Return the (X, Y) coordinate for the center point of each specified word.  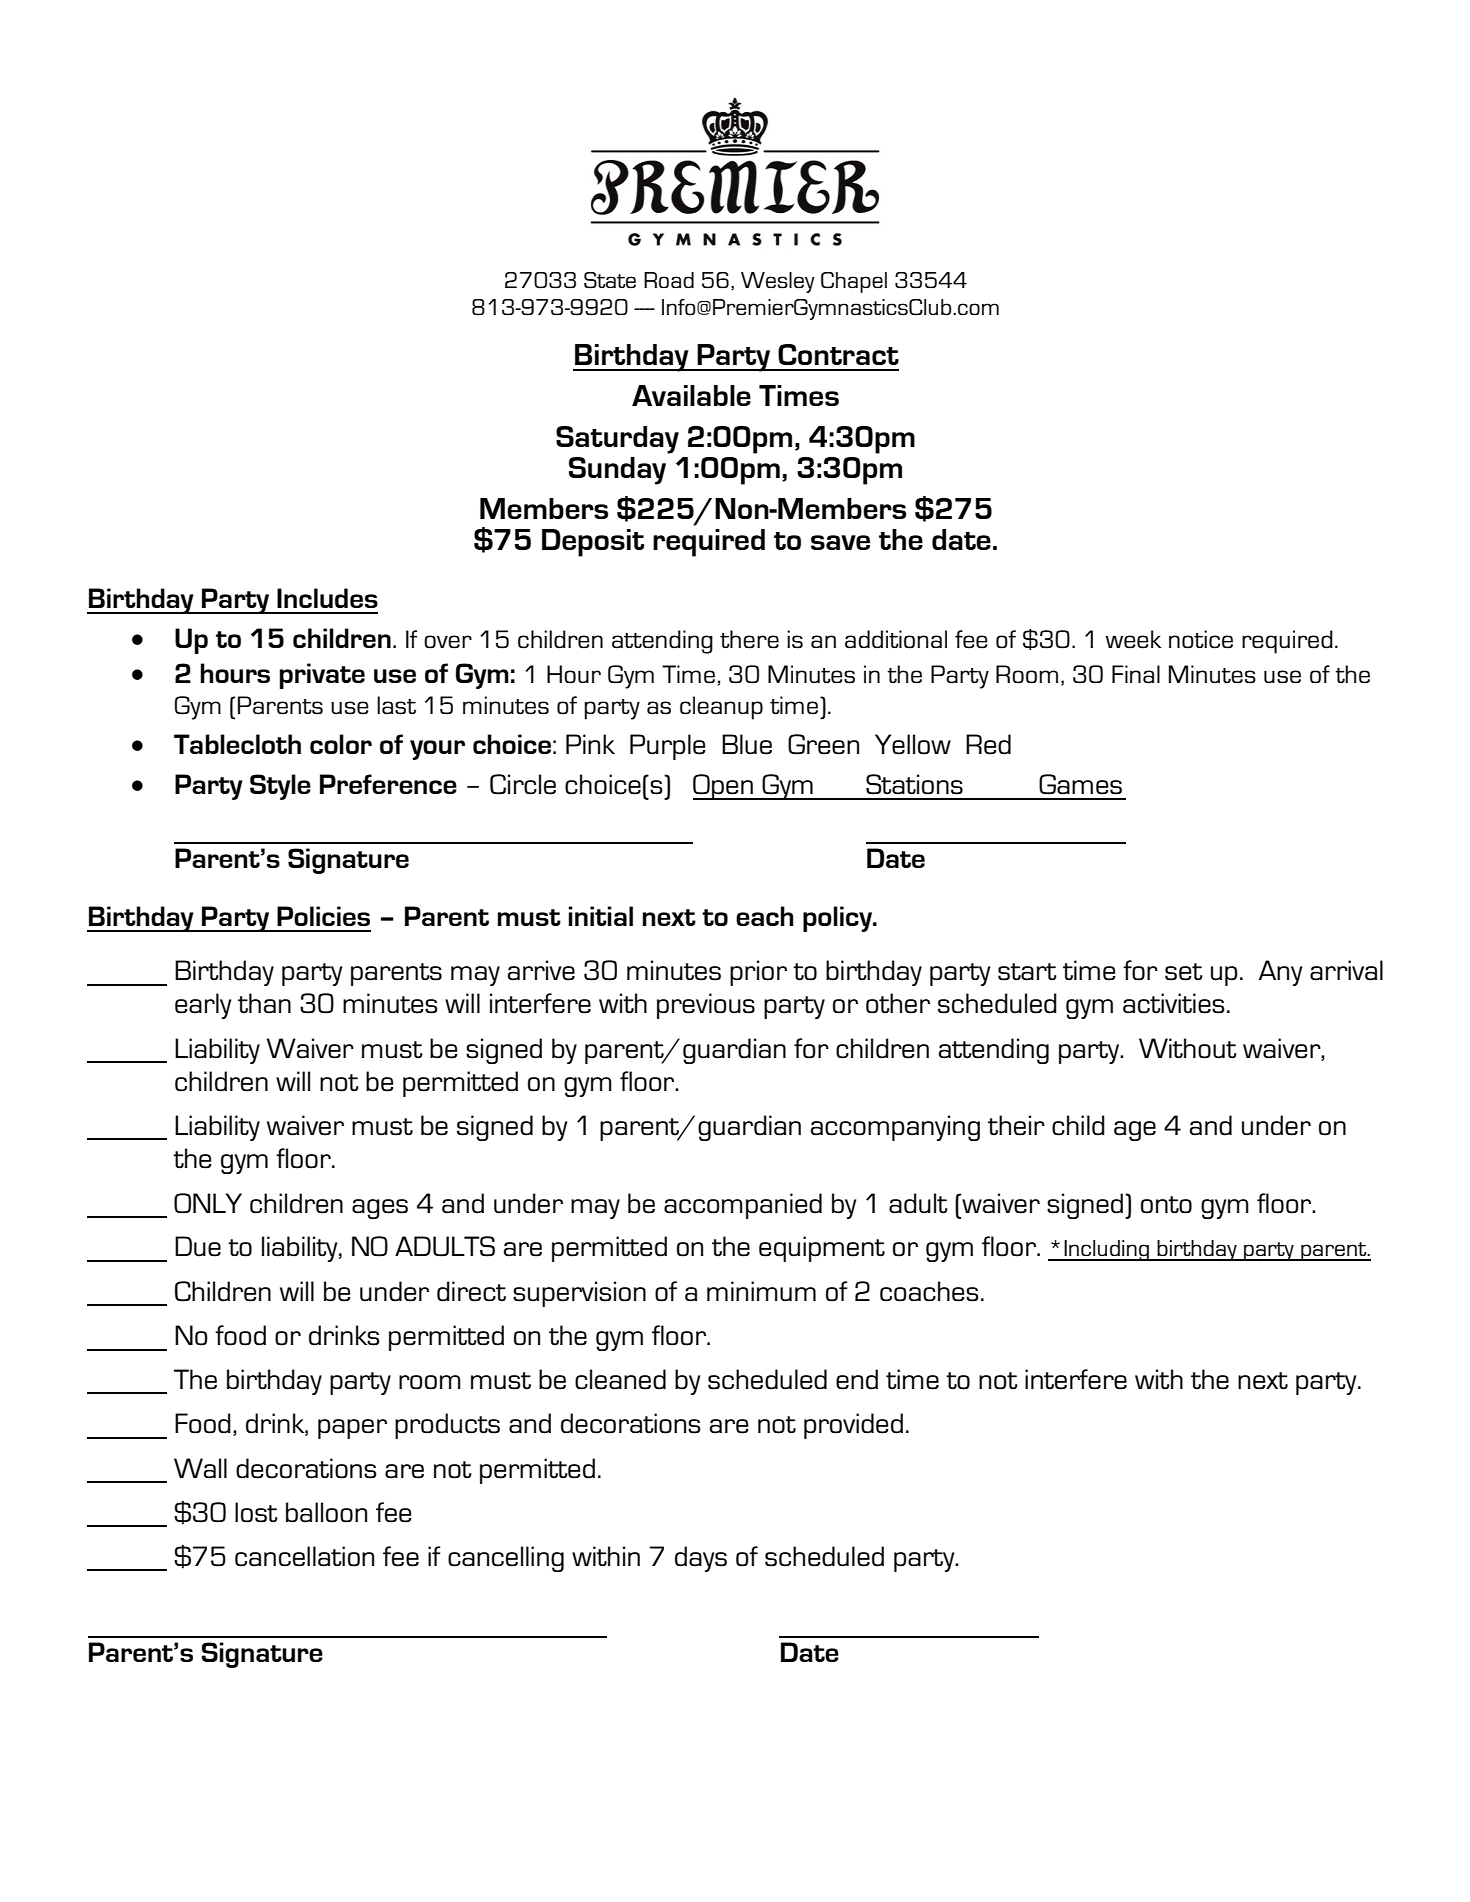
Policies (323, 916)
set (1184, 972)
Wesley (778, 282)
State (610, 280)
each (765, 916)
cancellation (304, 1556)
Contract (838, 354)
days (701, 1559)
